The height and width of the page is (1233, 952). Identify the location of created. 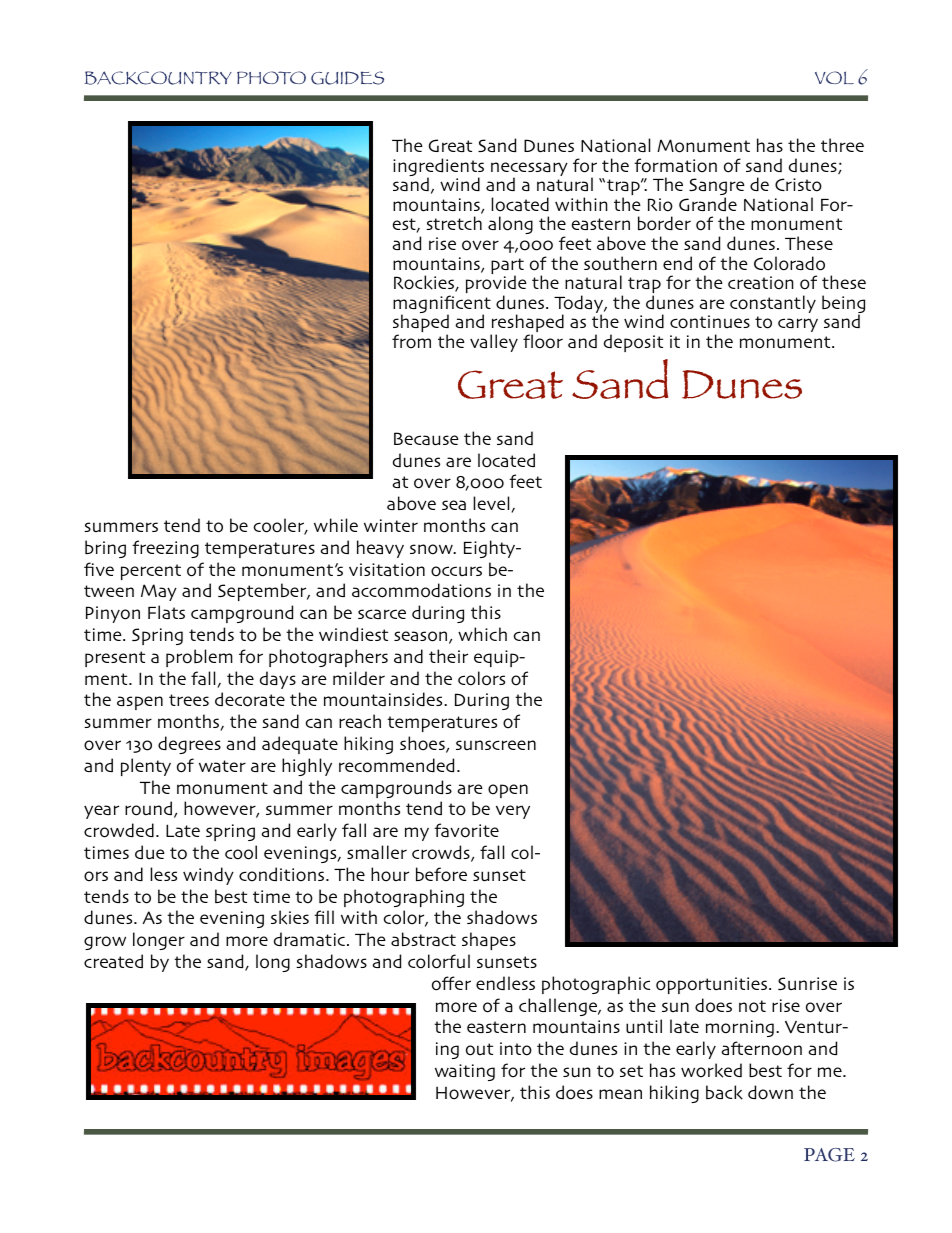
(113, 961).
